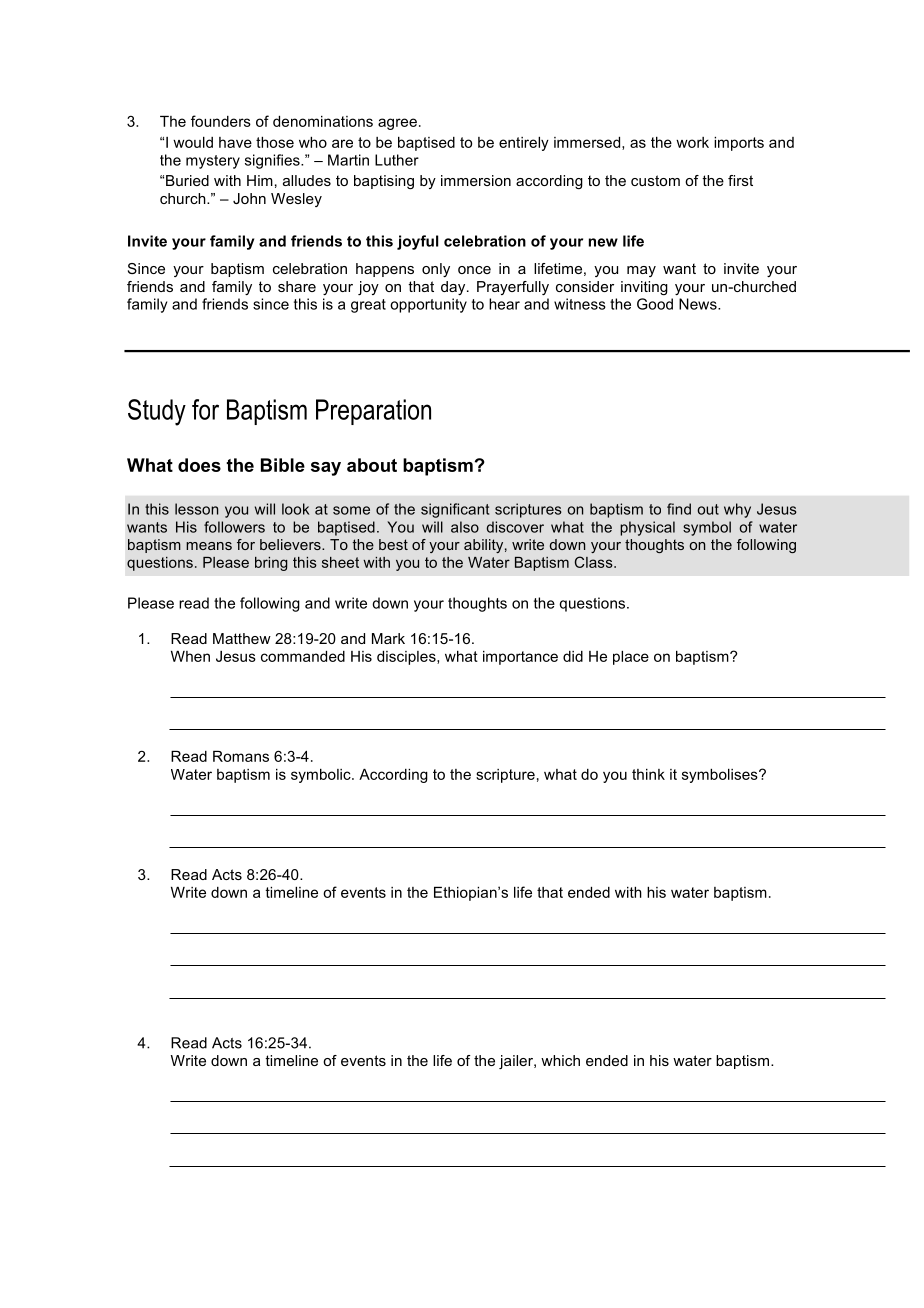  Describe the element at coordinates (692, 142) in the screenshot. I see `work` at that location.
